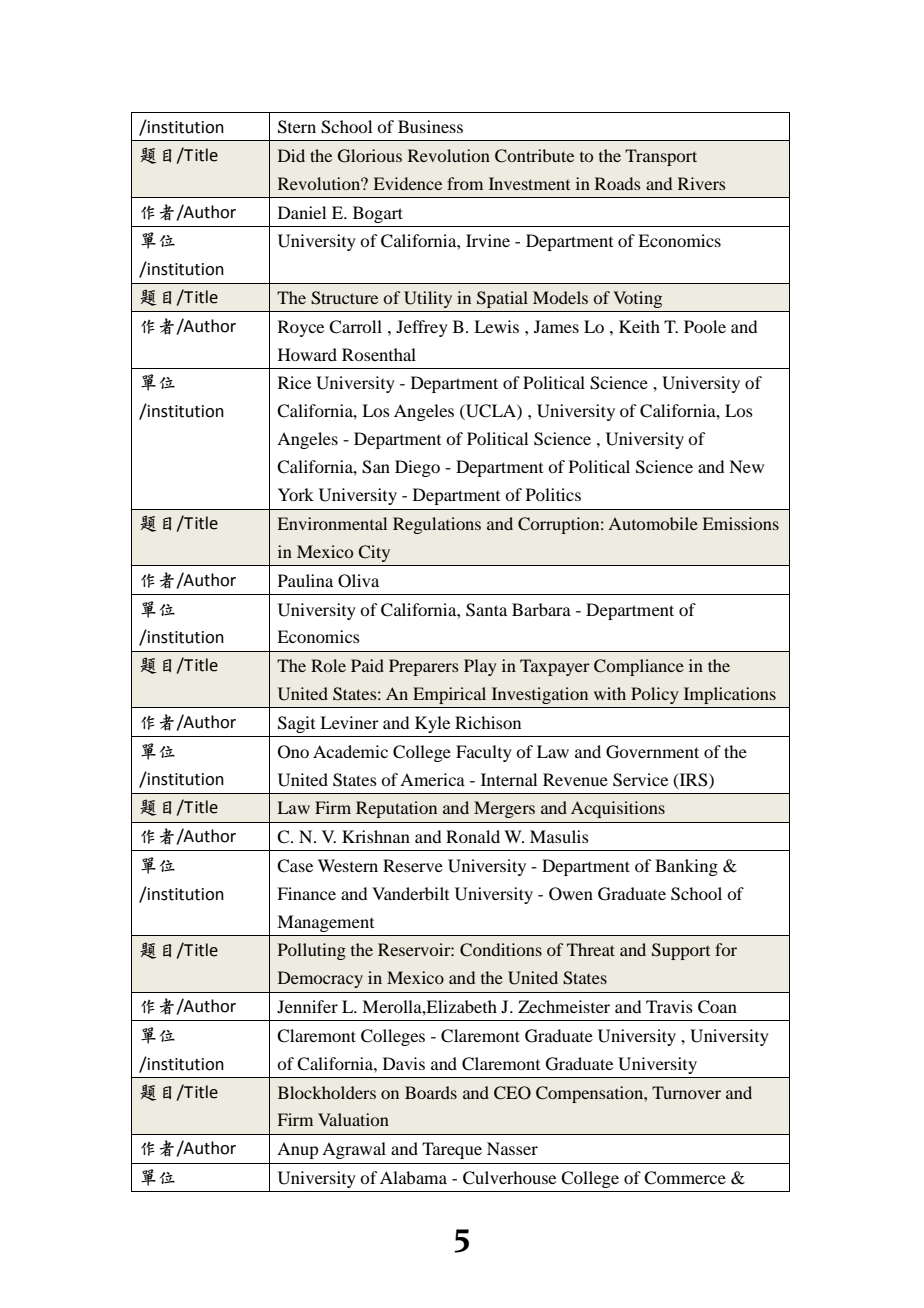 This screenshot has width=924, height=1308. I want to click on Role, so click(328, 665).
